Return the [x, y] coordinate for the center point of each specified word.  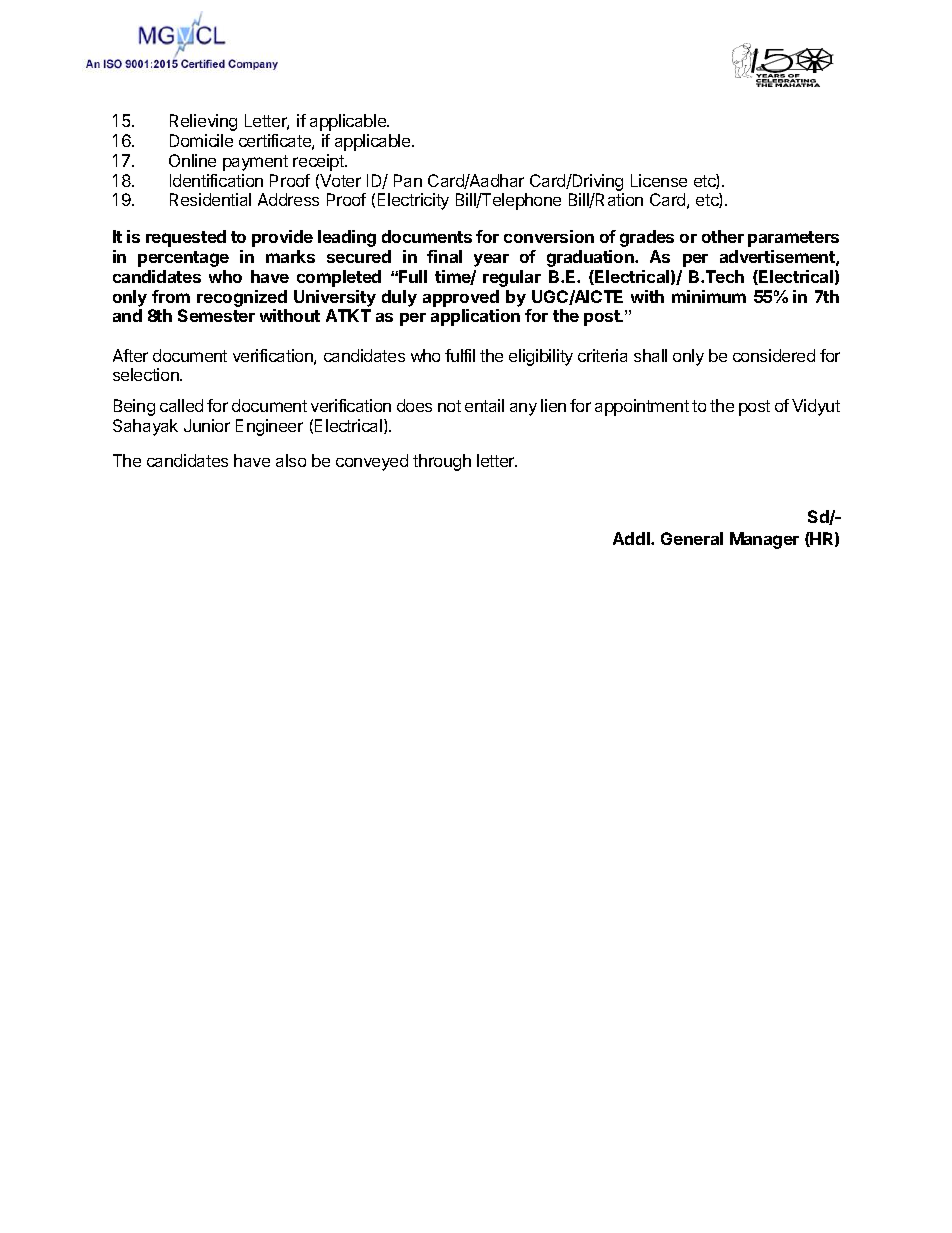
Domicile [201, 140]
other [723, 236]
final [444, 256]
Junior [207, 425]
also [291, 460]
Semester [216, 315]
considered [774, 355]
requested [186, 238]
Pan [408, 180]
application [475, 317]
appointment [642, 407]
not [449, 406]
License [659, 180]
